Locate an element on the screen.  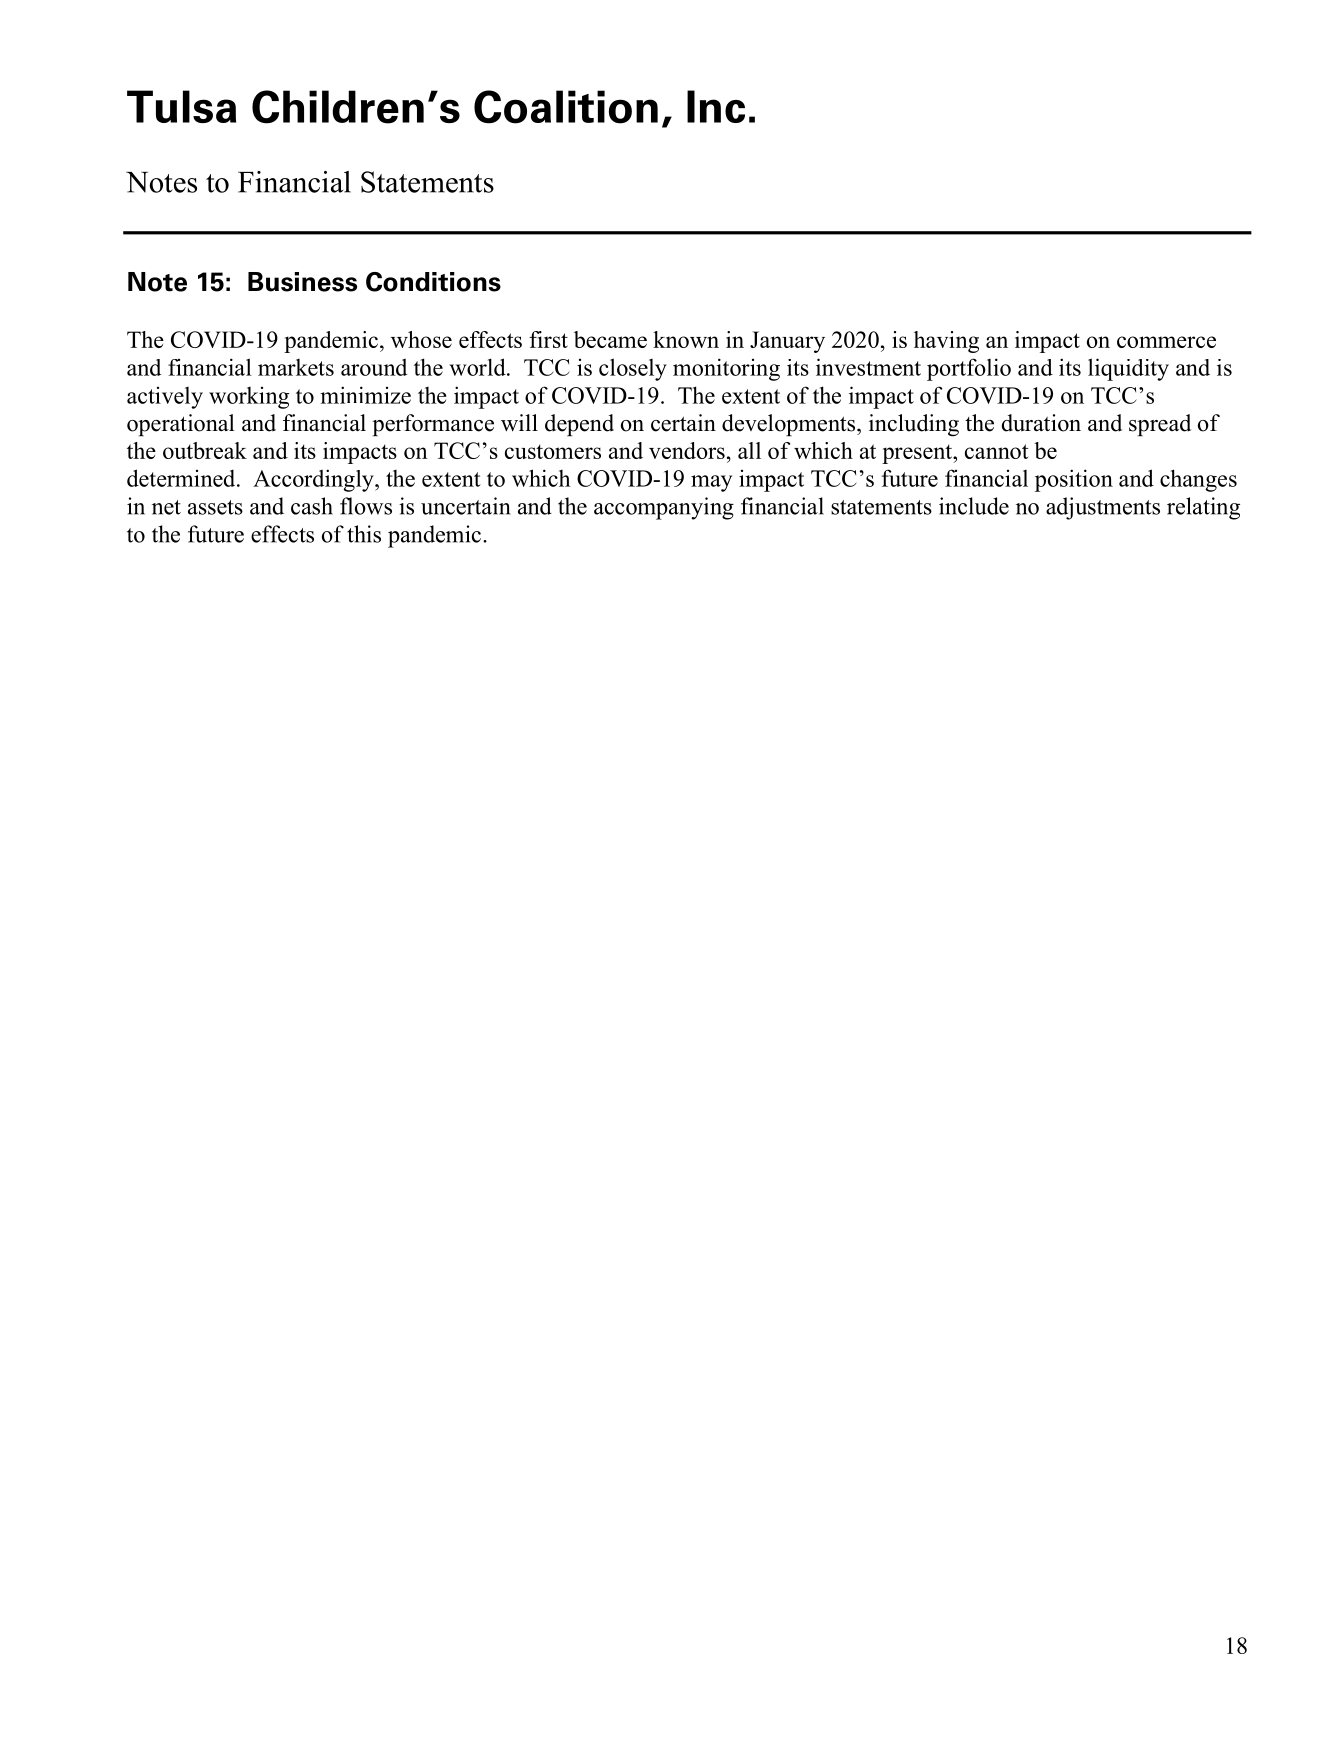
commerce is located at coordinates (1166, 342).
